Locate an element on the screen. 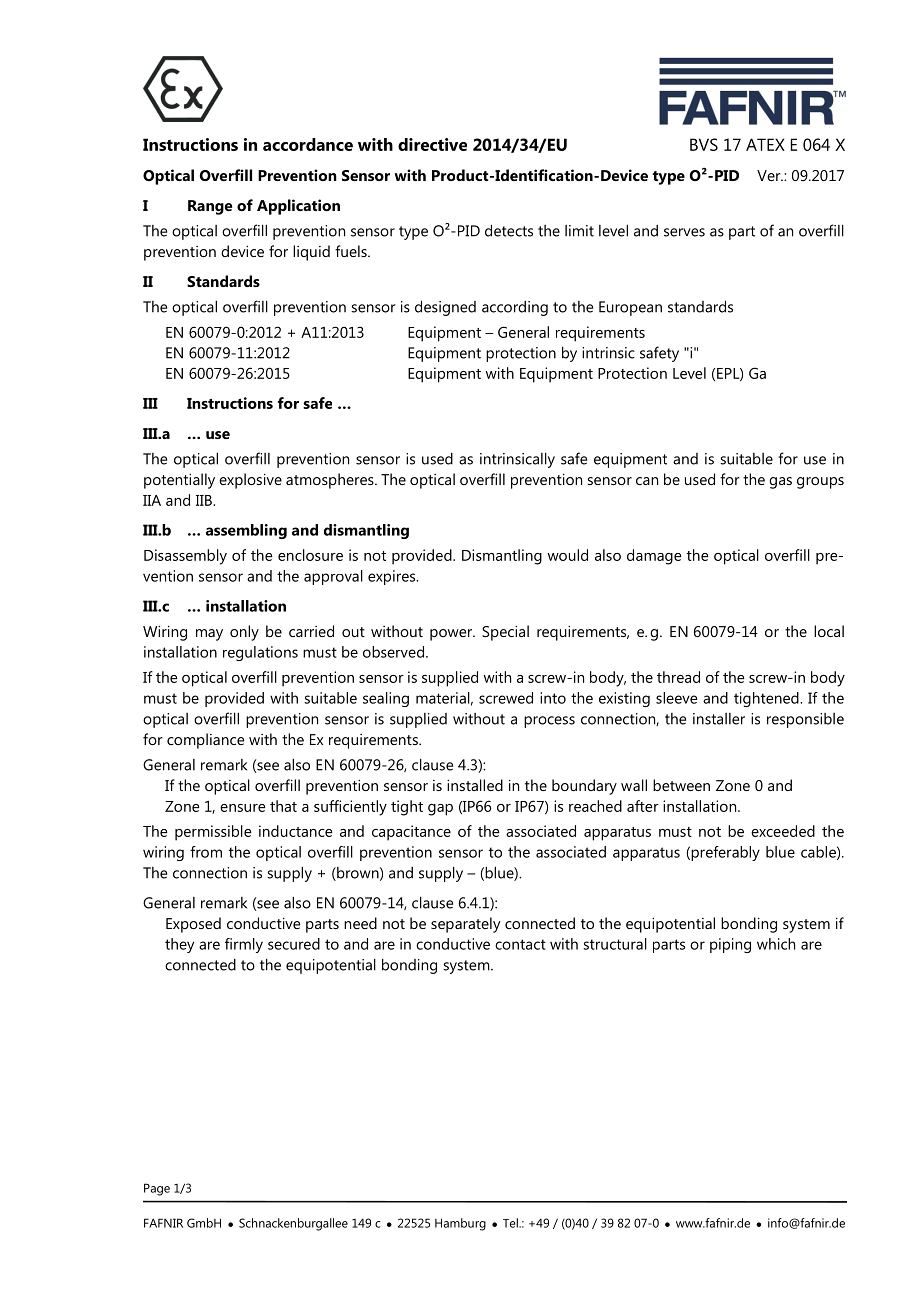  piping is located at coordinates (730, 945).
